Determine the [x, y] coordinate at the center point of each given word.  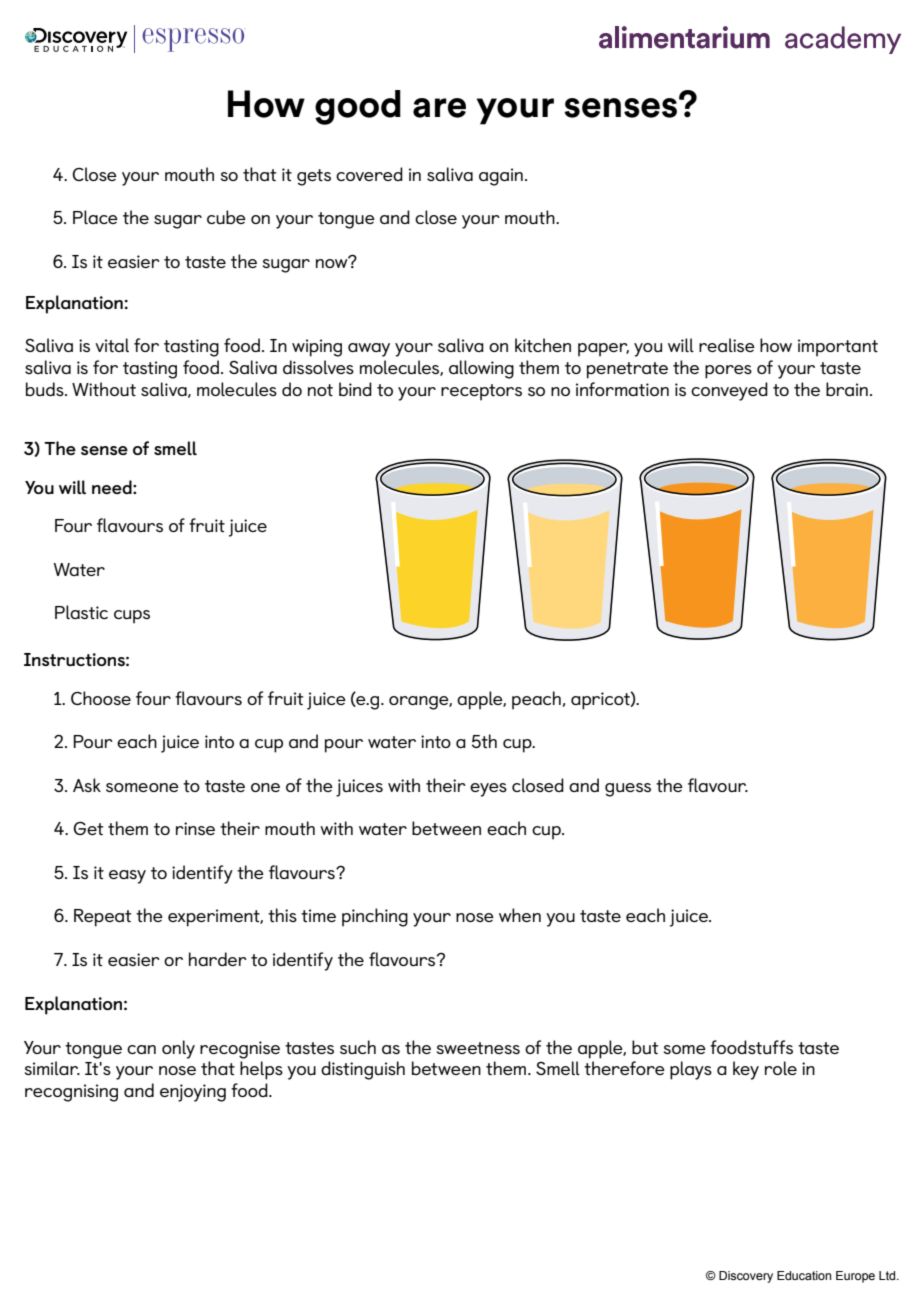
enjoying [193, 1093]
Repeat [102, 918]
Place [95, 217]
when [520, 915]
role [781, 1068]
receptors [481, 392]
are [439, 108]
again [501, 177]
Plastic [81, 612]
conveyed [729, 391]
